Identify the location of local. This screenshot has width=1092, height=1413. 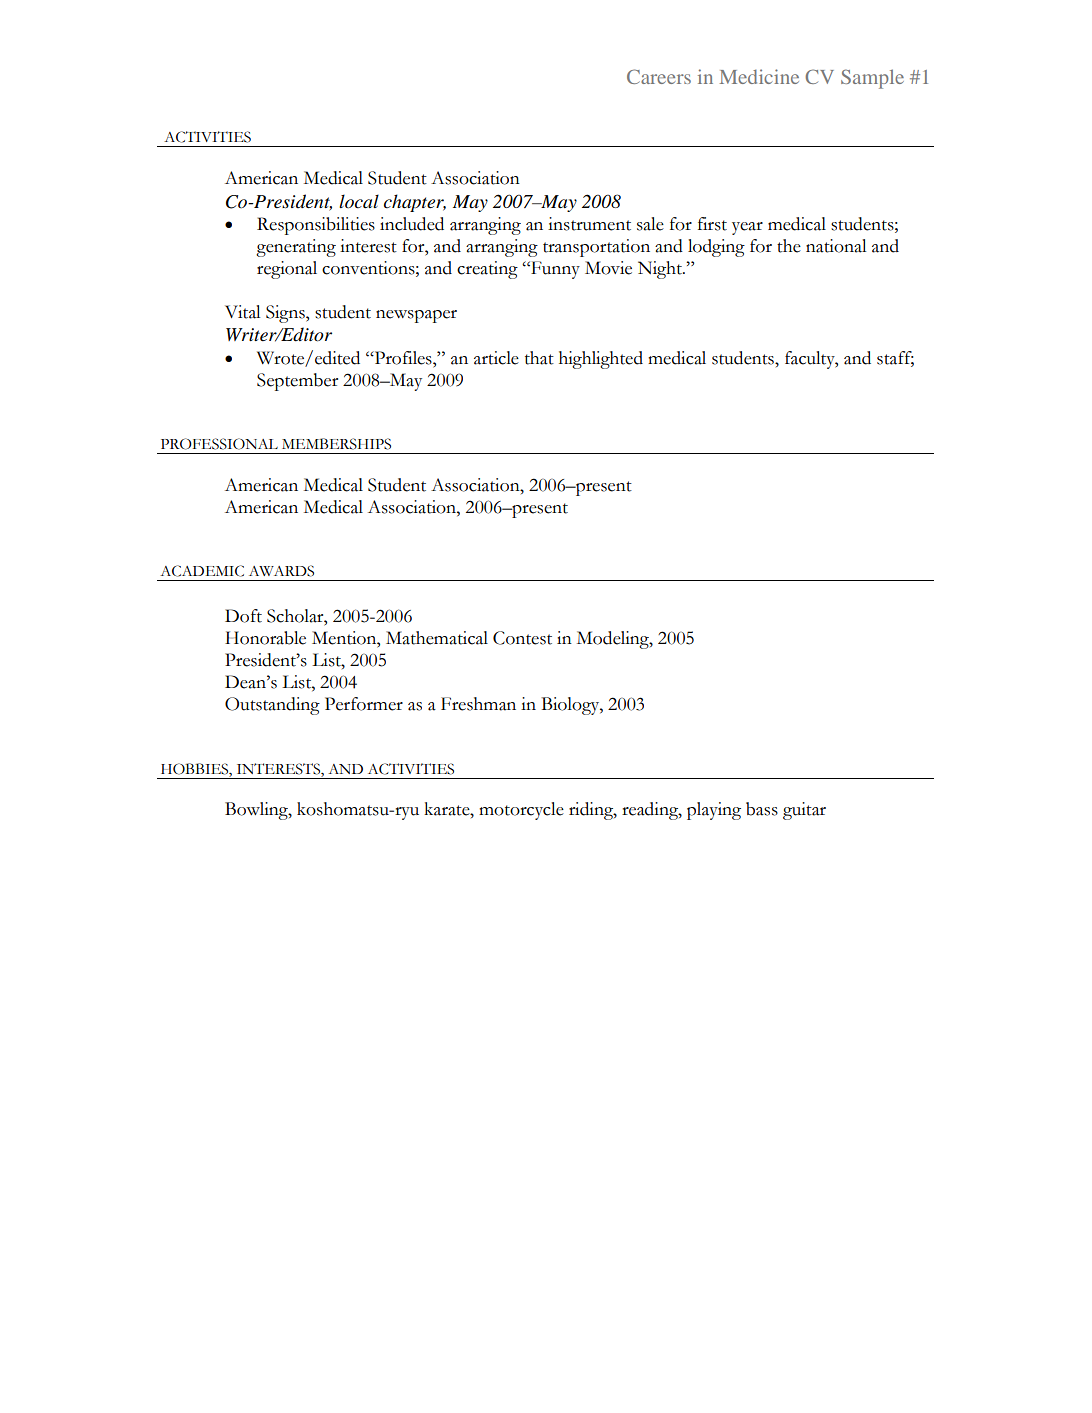
(359, 201).
